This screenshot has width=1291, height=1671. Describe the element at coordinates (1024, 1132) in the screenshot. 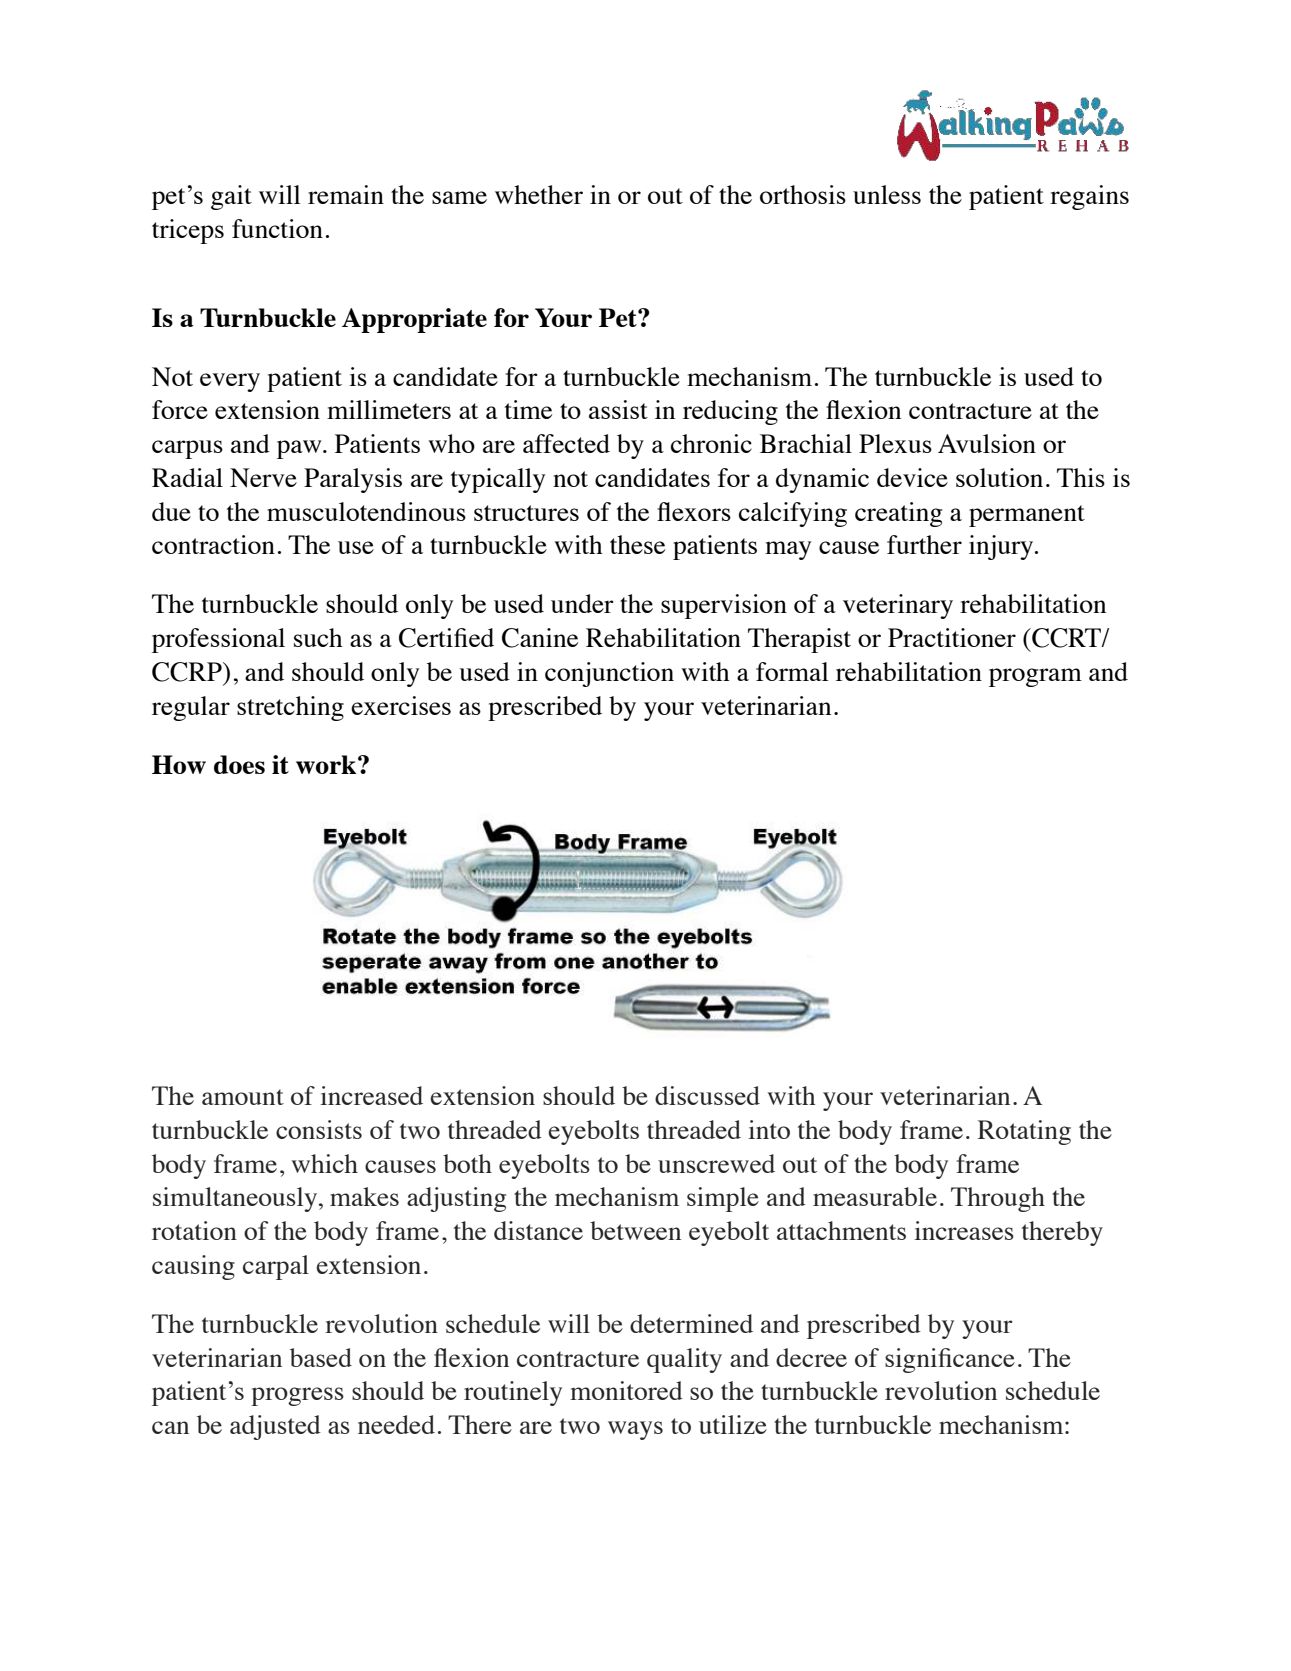

I see `Rotating` at that location.
